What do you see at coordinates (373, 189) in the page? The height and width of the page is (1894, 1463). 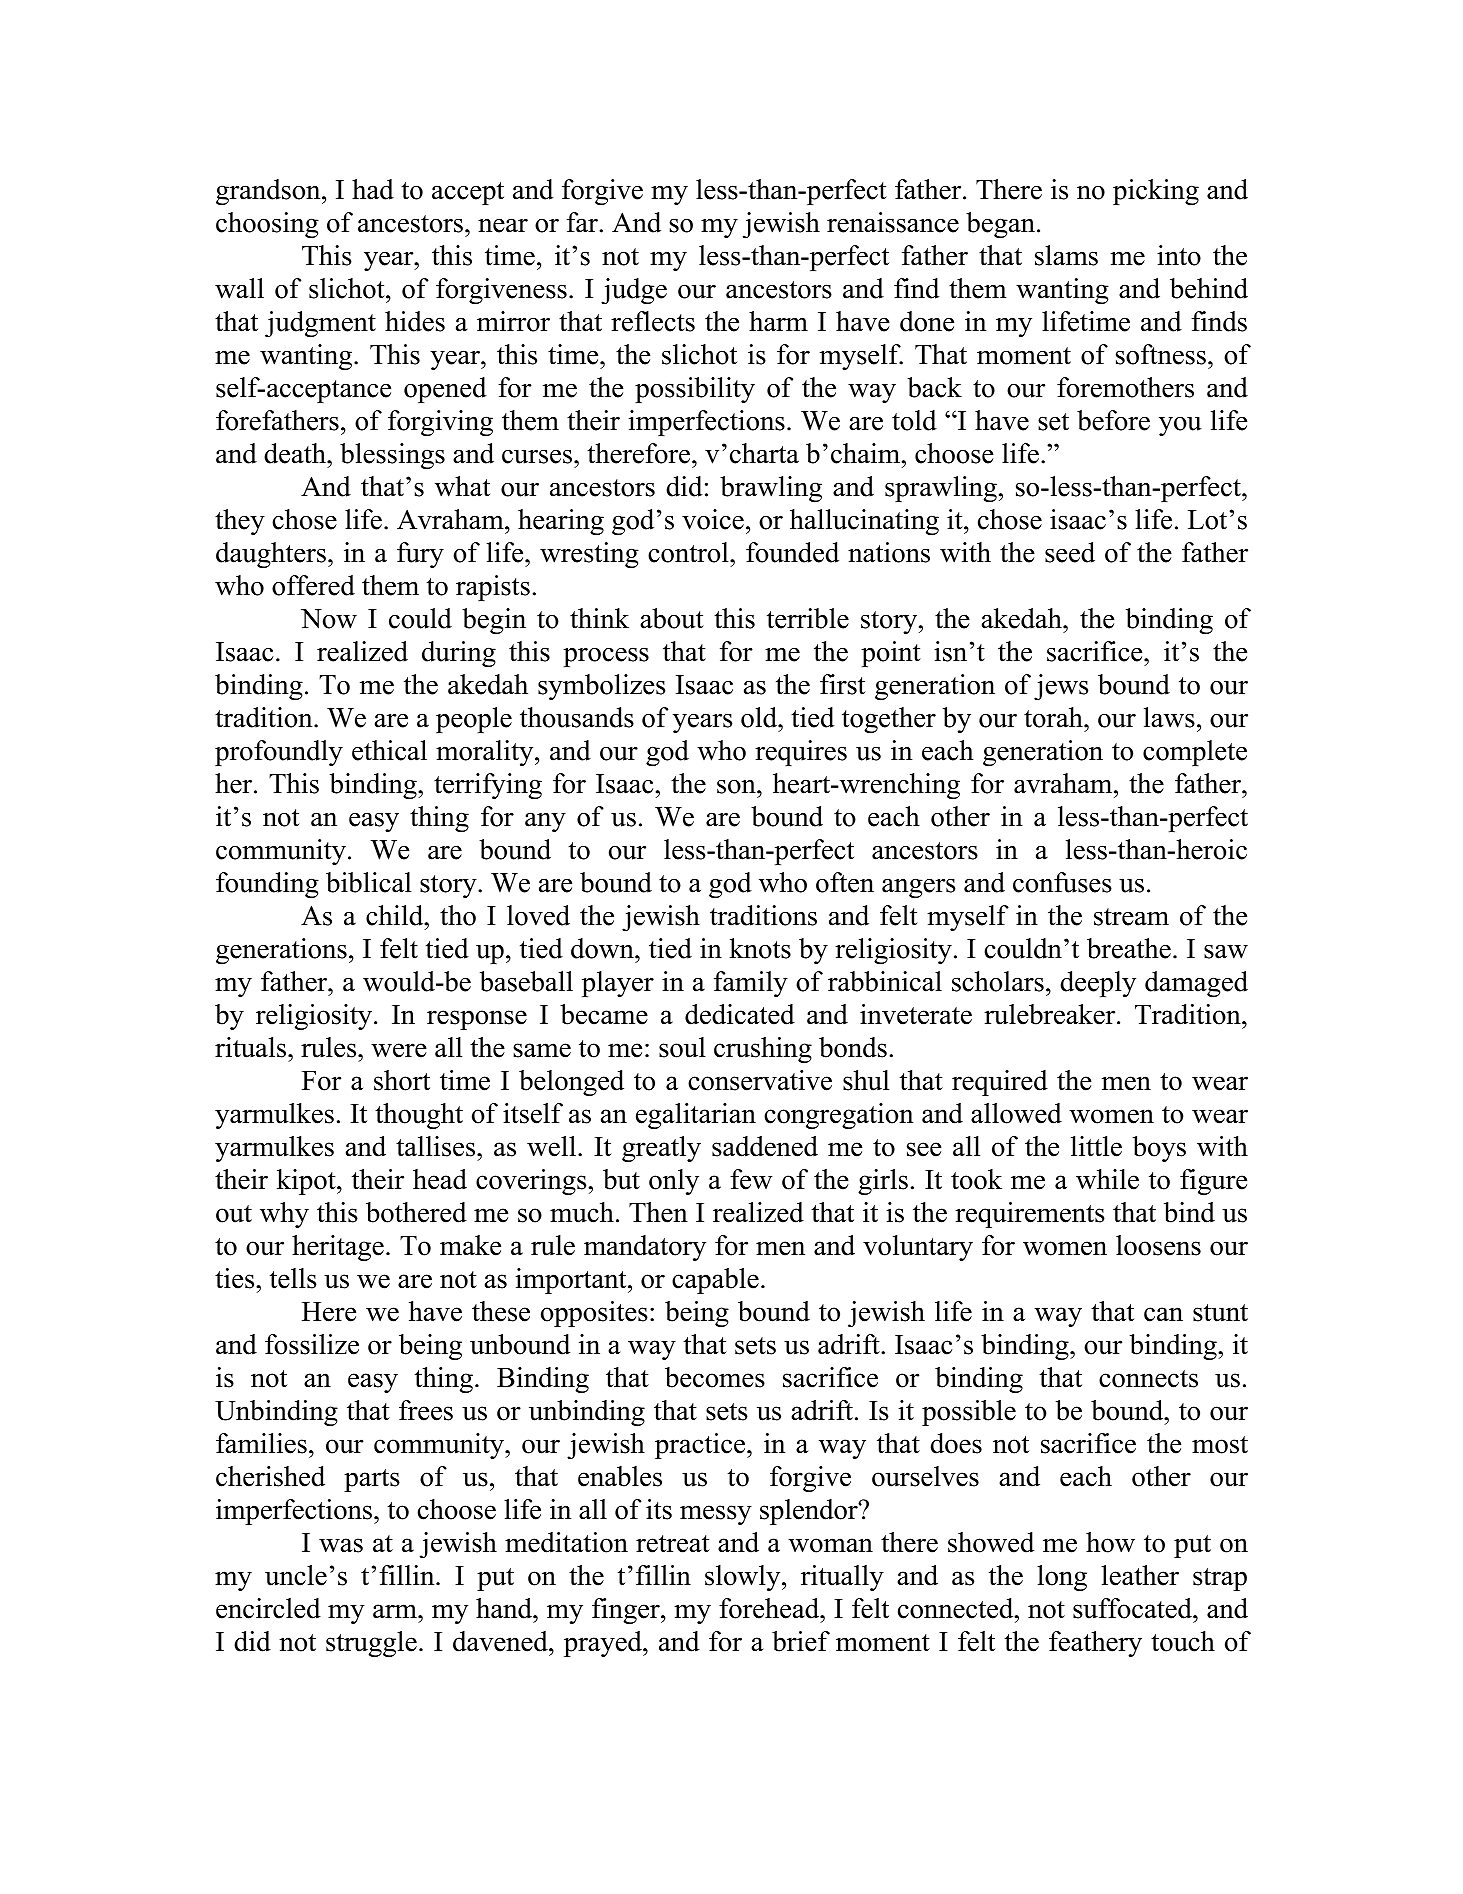 I see `had` at bounding box center [373, 189].
